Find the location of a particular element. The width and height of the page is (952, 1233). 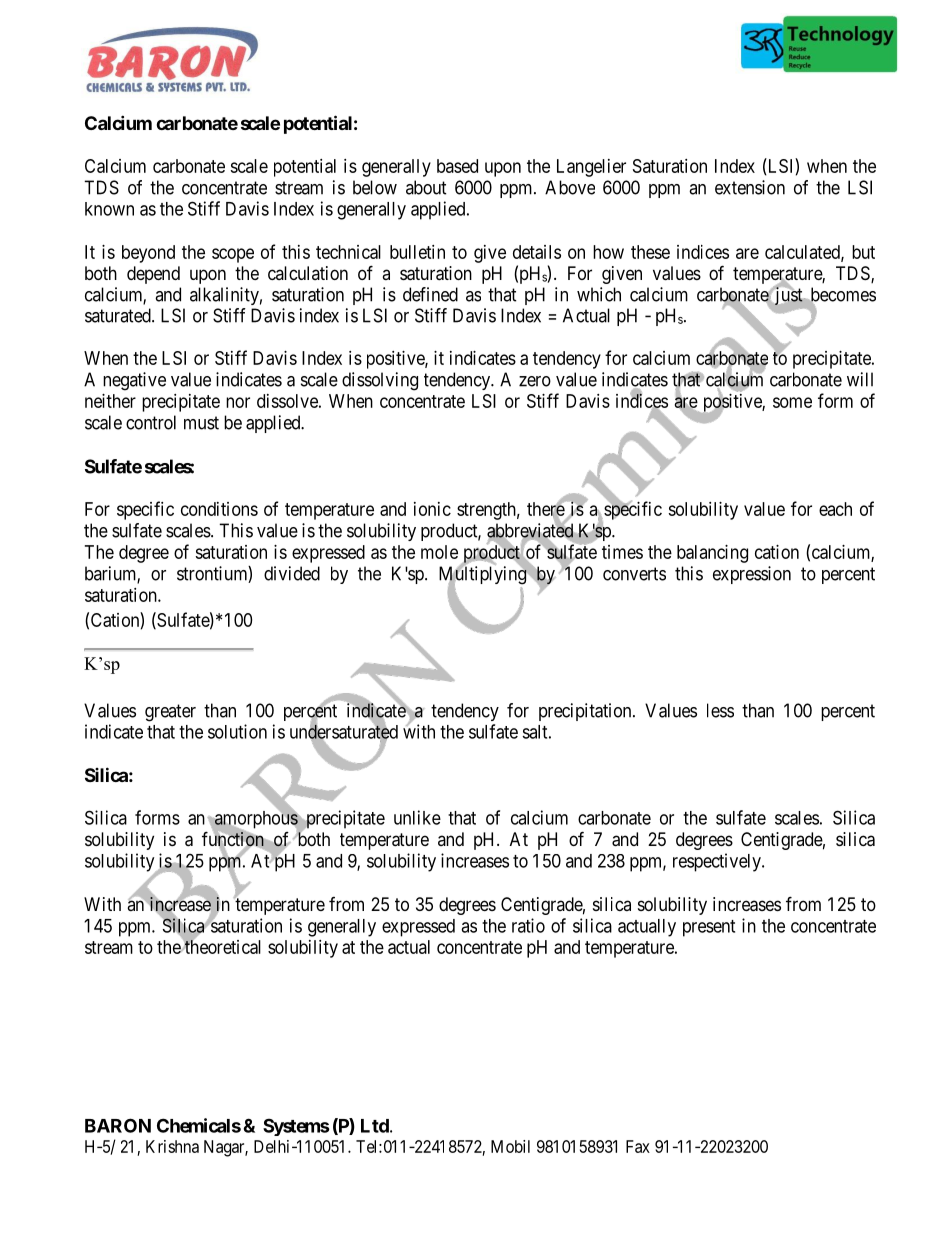

solution is located at coordinates (237, 731).
